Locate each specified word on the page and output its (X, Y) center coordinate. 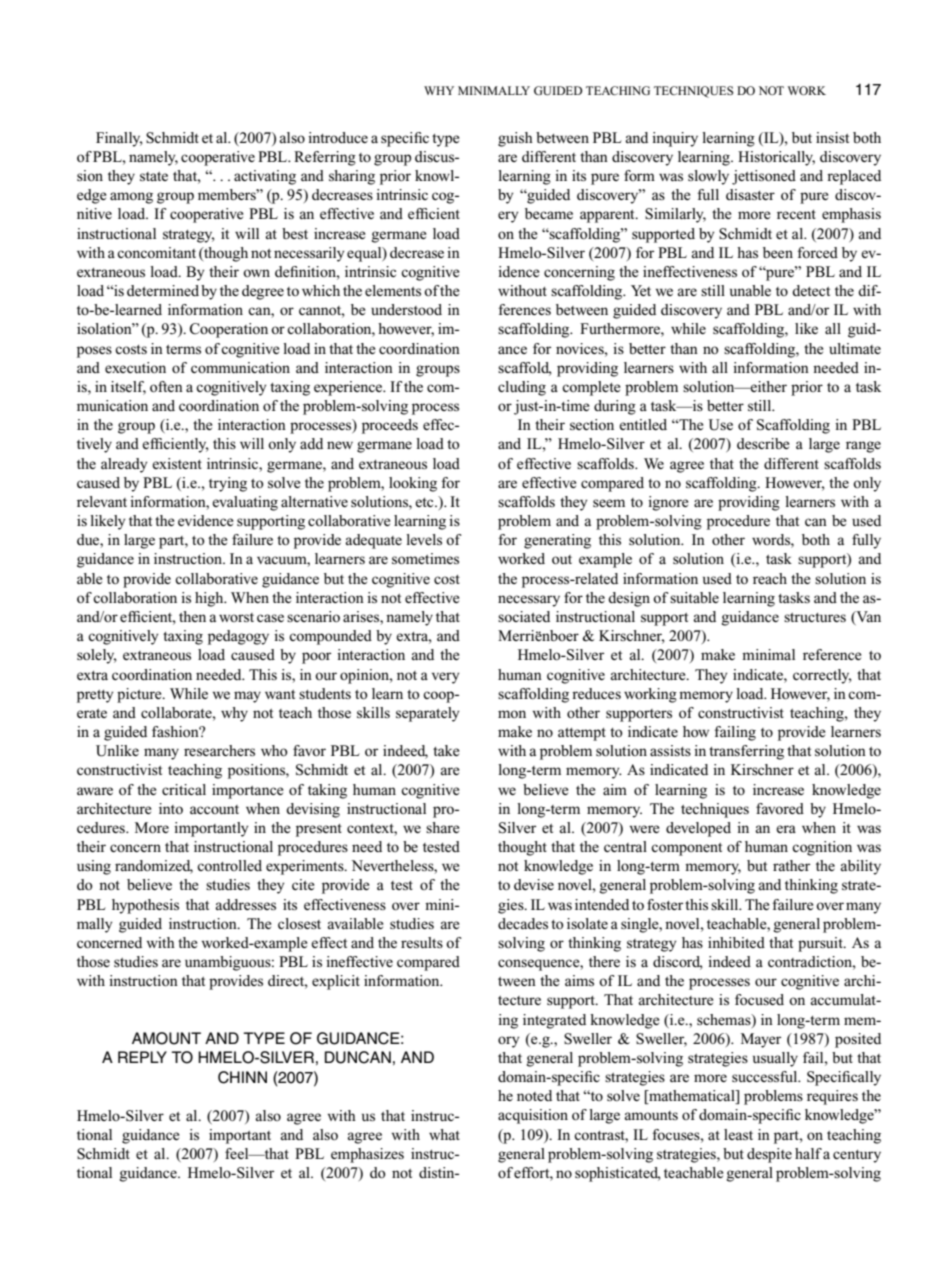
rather (791, 865)
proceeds (390, 426)
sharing (352, 177)
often (166, 386)
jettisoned (764, 177)
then (192, 616)
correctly (822, 676)
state (154, 176)
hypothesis (145, 906)
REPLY (142, 1057)
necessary (529, 601)
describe (763, 443)
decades (523, 923)
